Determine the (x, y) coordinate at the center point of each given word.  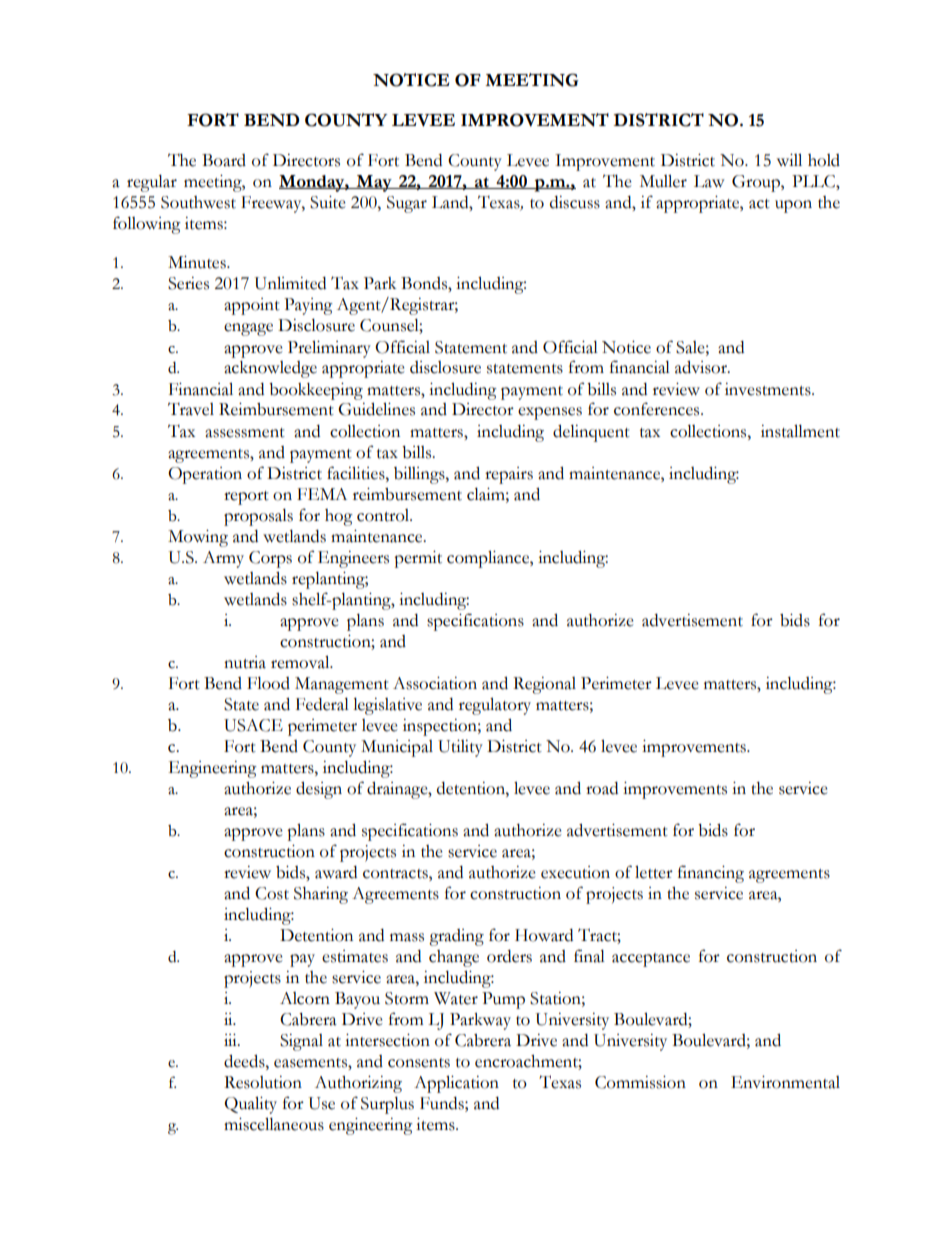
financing (711, 874)
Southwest (198, 202)
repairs (509, 475)
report (246, 498)
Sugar (407, 204)
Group (757, 183)
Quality (250, 1105)
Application (456, 1084)
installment (800, 431)
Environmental (785, 1082)
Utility (460, 748)
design (319, 790)
